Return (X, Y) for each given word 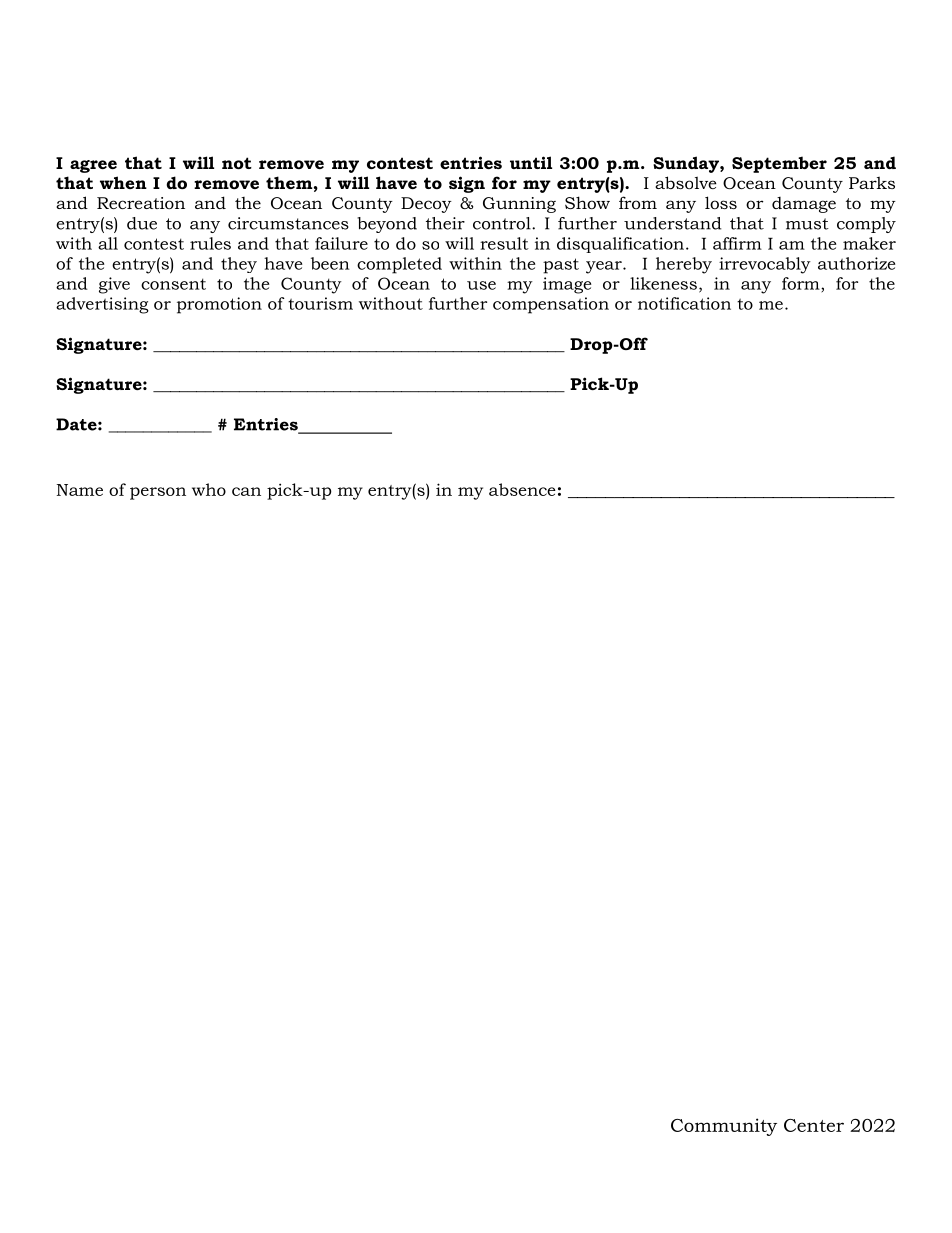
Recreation (141, 203)
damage (804, 205)
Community (724, 1127)
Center (814, 1125)
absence (522, 489)
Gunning (519, 205)
